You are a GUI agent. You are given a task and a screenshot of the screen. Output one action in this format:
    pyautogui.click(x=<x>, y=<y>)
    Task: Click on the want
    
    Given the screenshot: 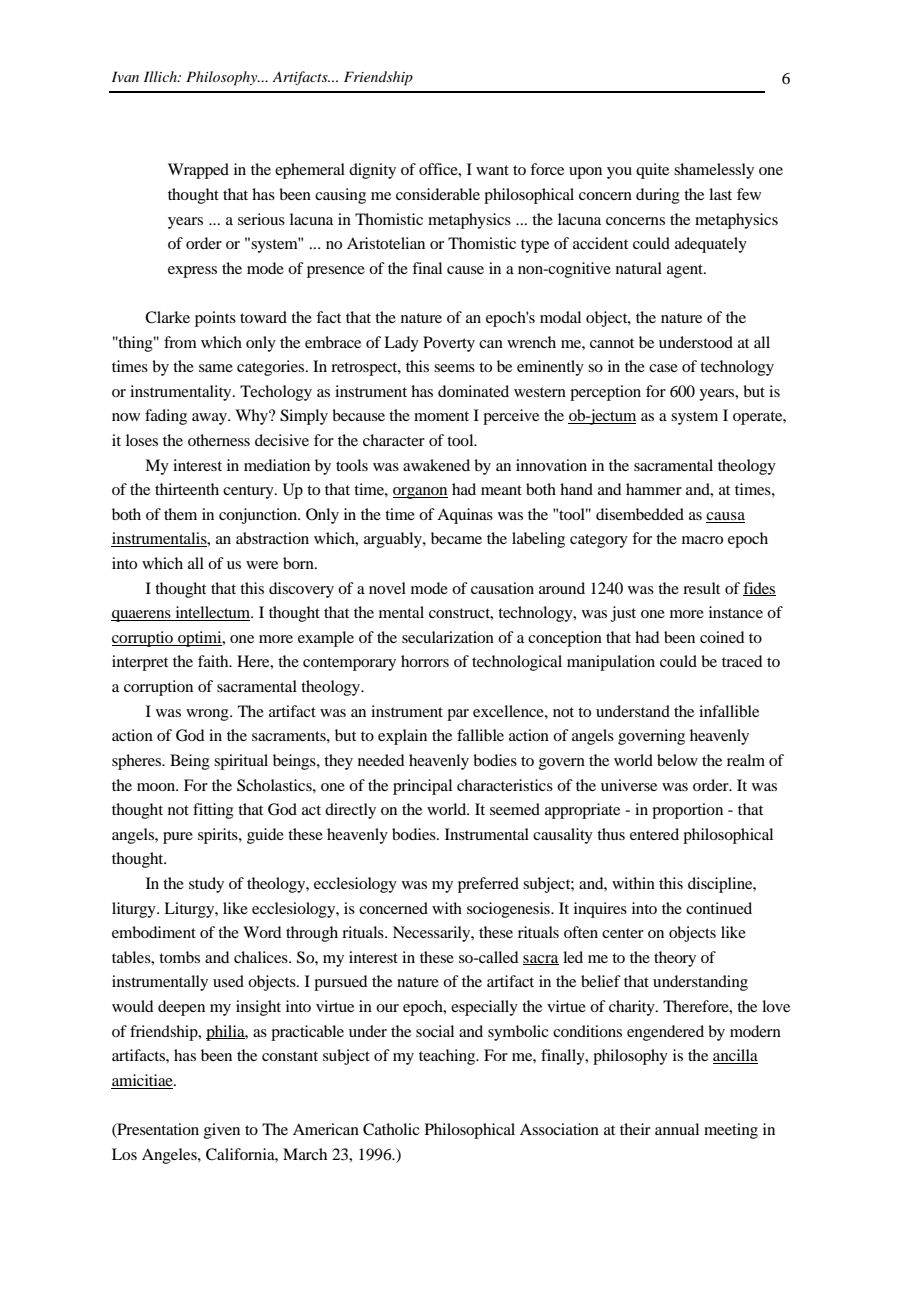 What is the action you would take?
    pyautogui.click(x=492, y=170)
